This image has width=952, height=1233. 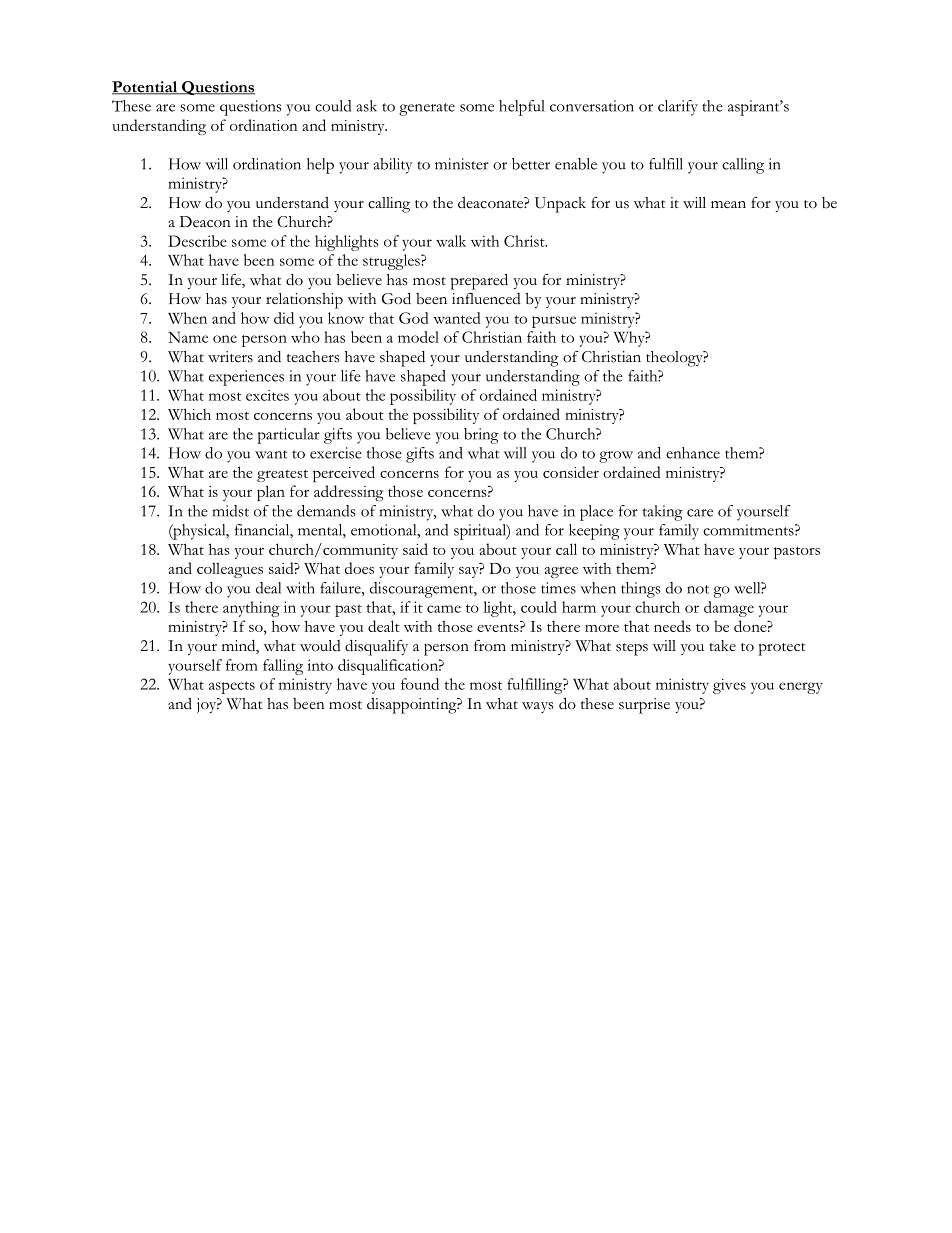 I want to click on agree, so click(x=561, y=572).
